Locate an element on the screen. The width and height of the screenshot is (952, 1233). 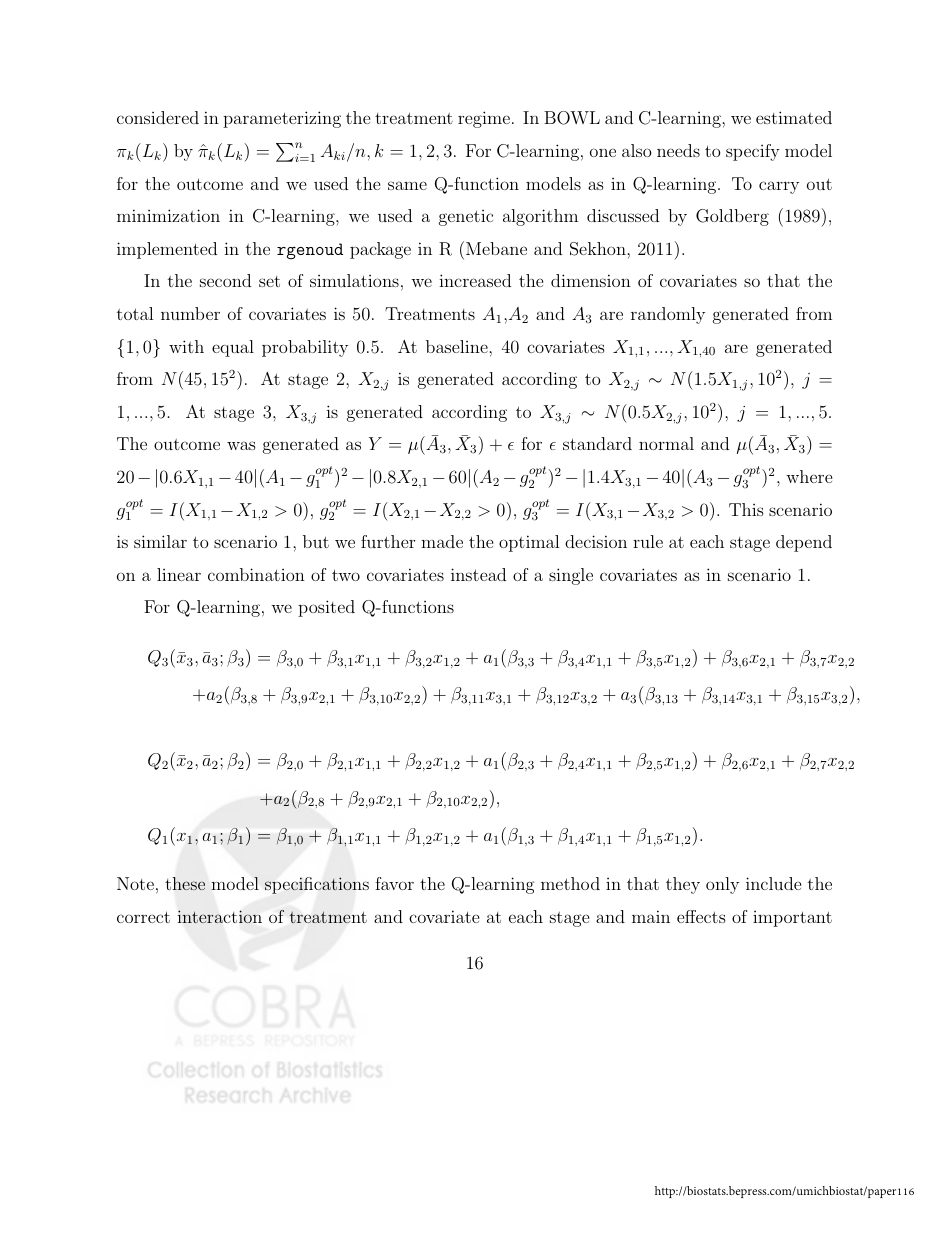
considered is located at coordinates (158, 117).
